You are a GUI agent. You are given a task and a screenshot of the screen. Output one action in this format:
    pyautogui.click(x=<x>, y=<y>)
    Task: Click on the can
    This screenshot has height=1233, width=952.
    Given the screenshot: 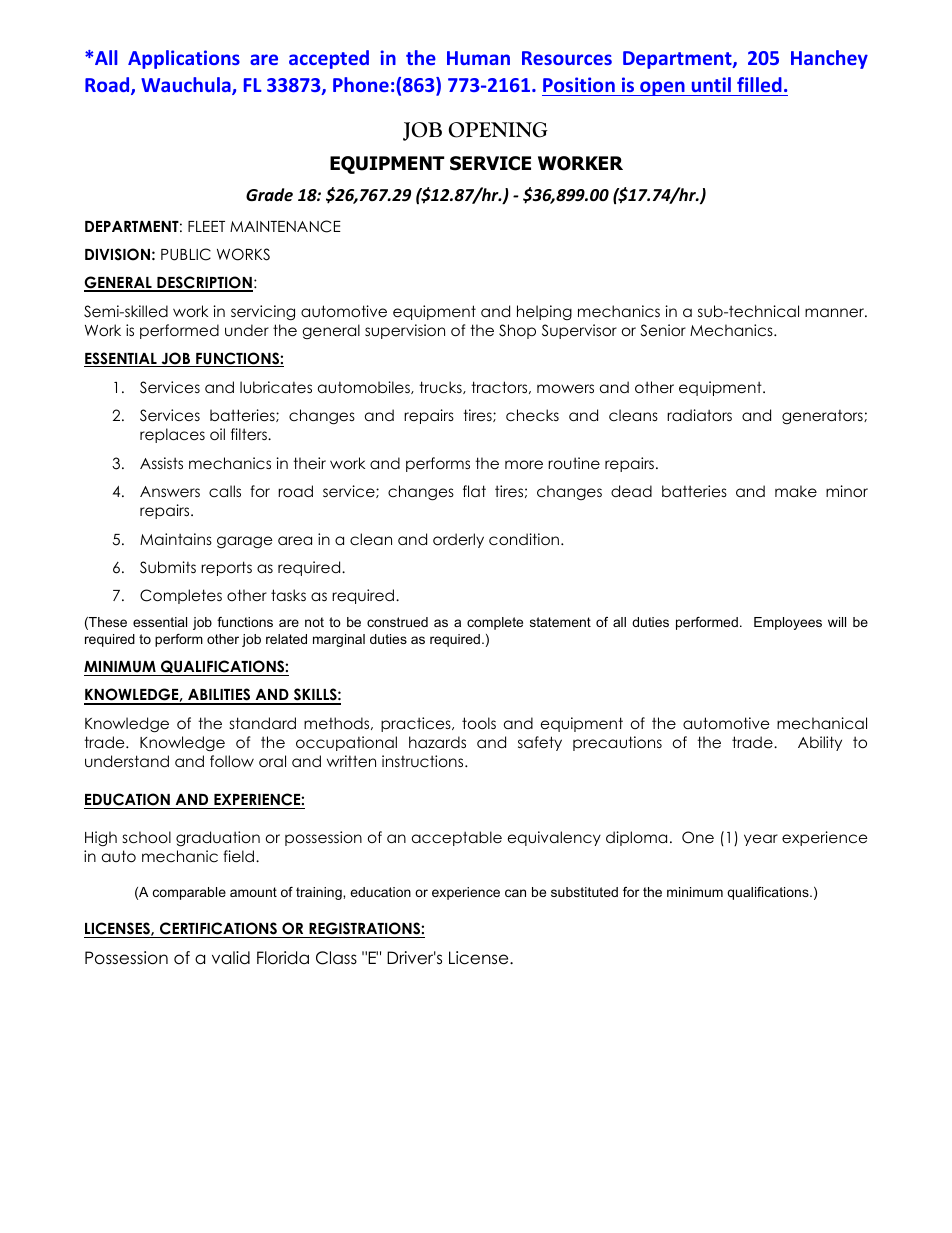 What is the action you would take?
    pyautogui.click(x=515, y=893)
